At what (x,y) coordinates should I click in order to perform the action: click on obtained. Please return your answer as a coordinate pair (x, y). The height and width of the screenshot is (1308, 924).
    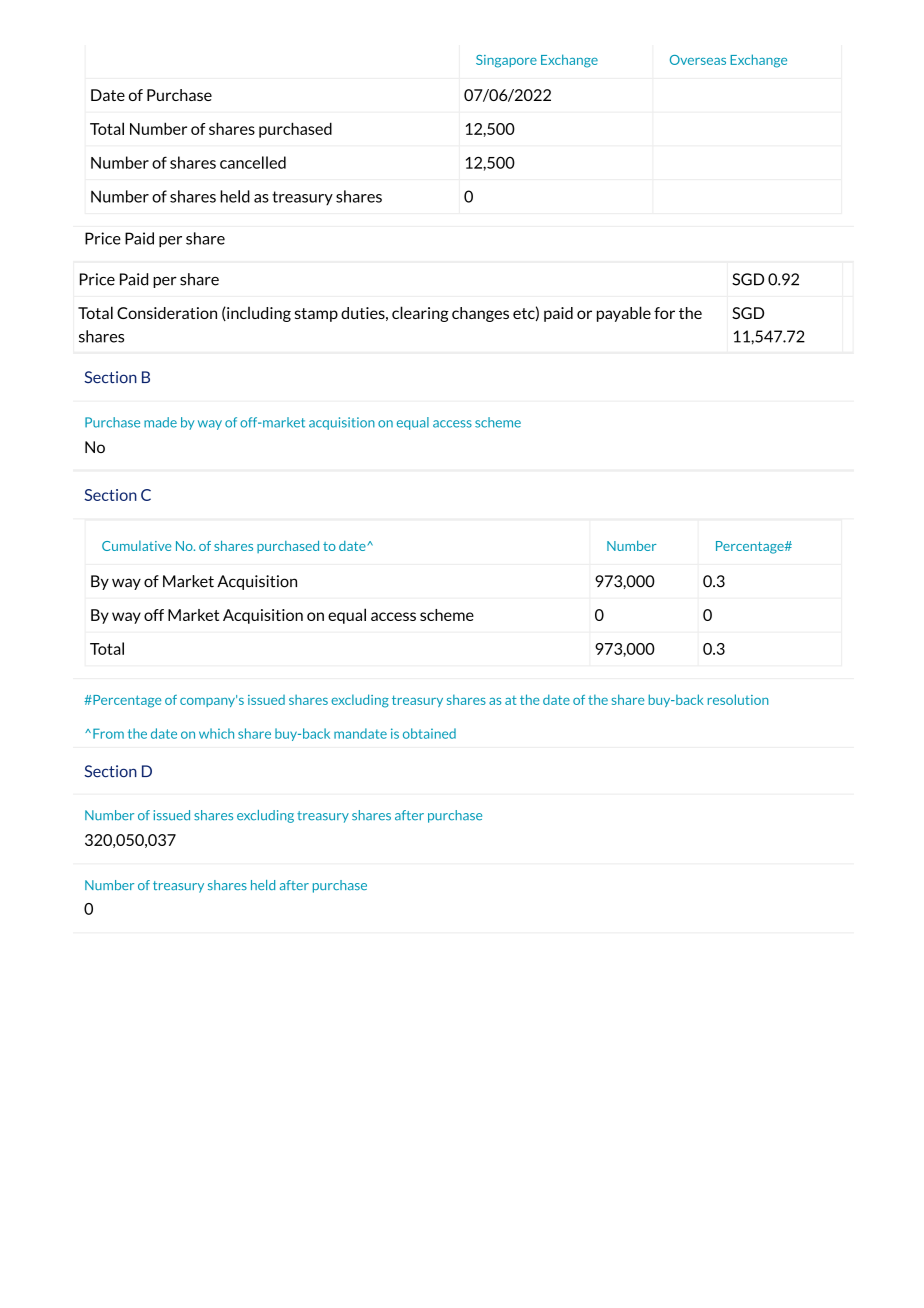
    Looking at the image, I should click on (429, 733).
